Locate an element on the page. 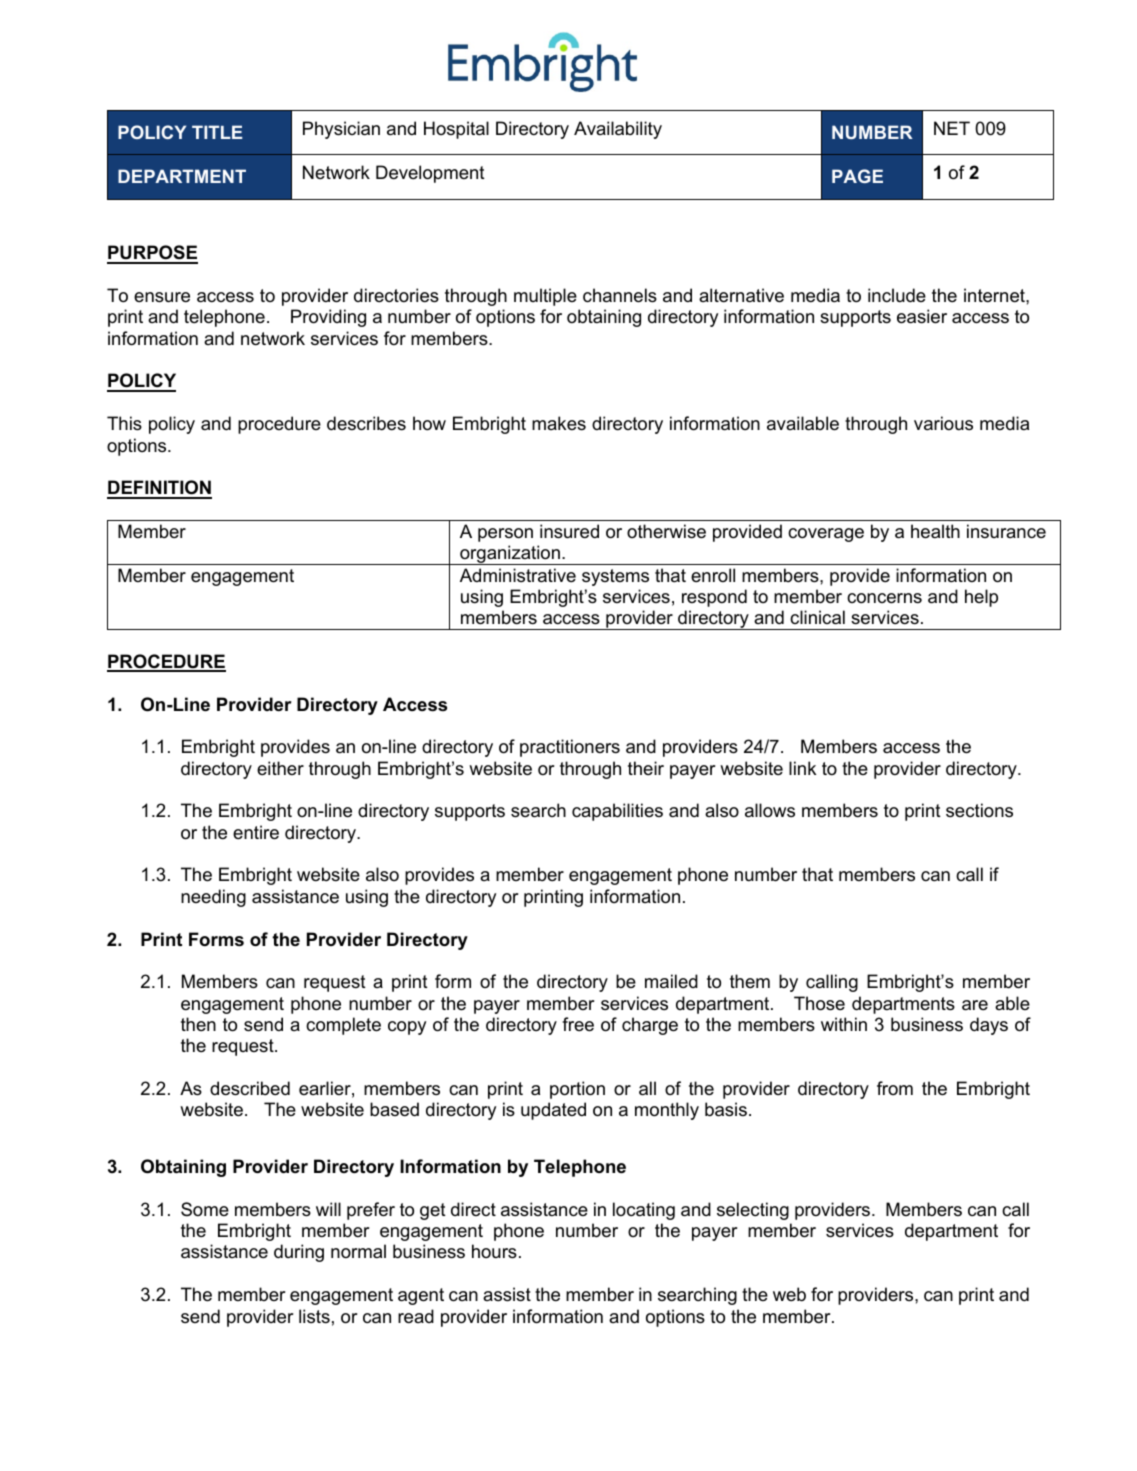 The height and width of the document is (1471, 1137). selecting is located at coordinates (753, 1211).
